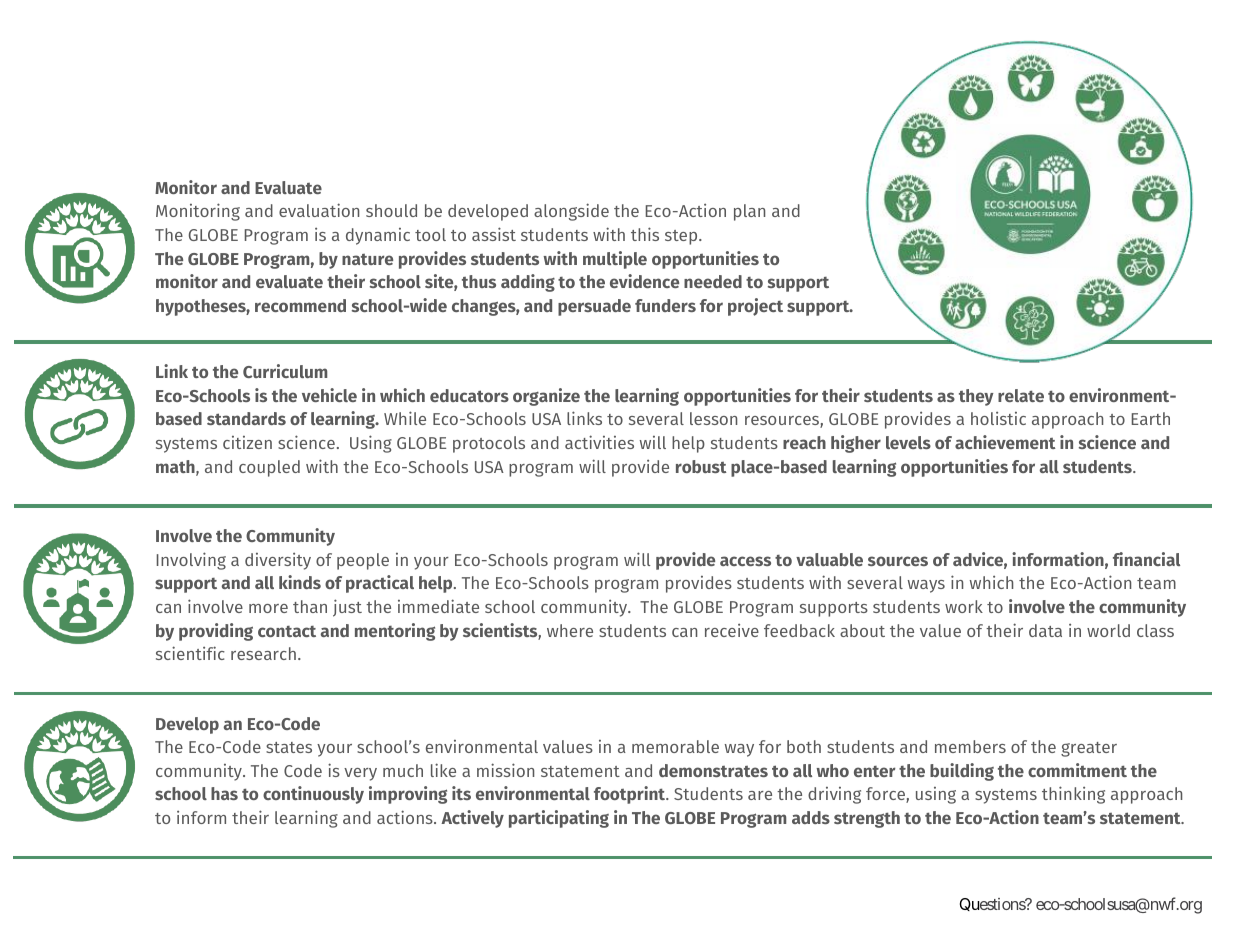  I want to click on robust, so click(701, 466).
